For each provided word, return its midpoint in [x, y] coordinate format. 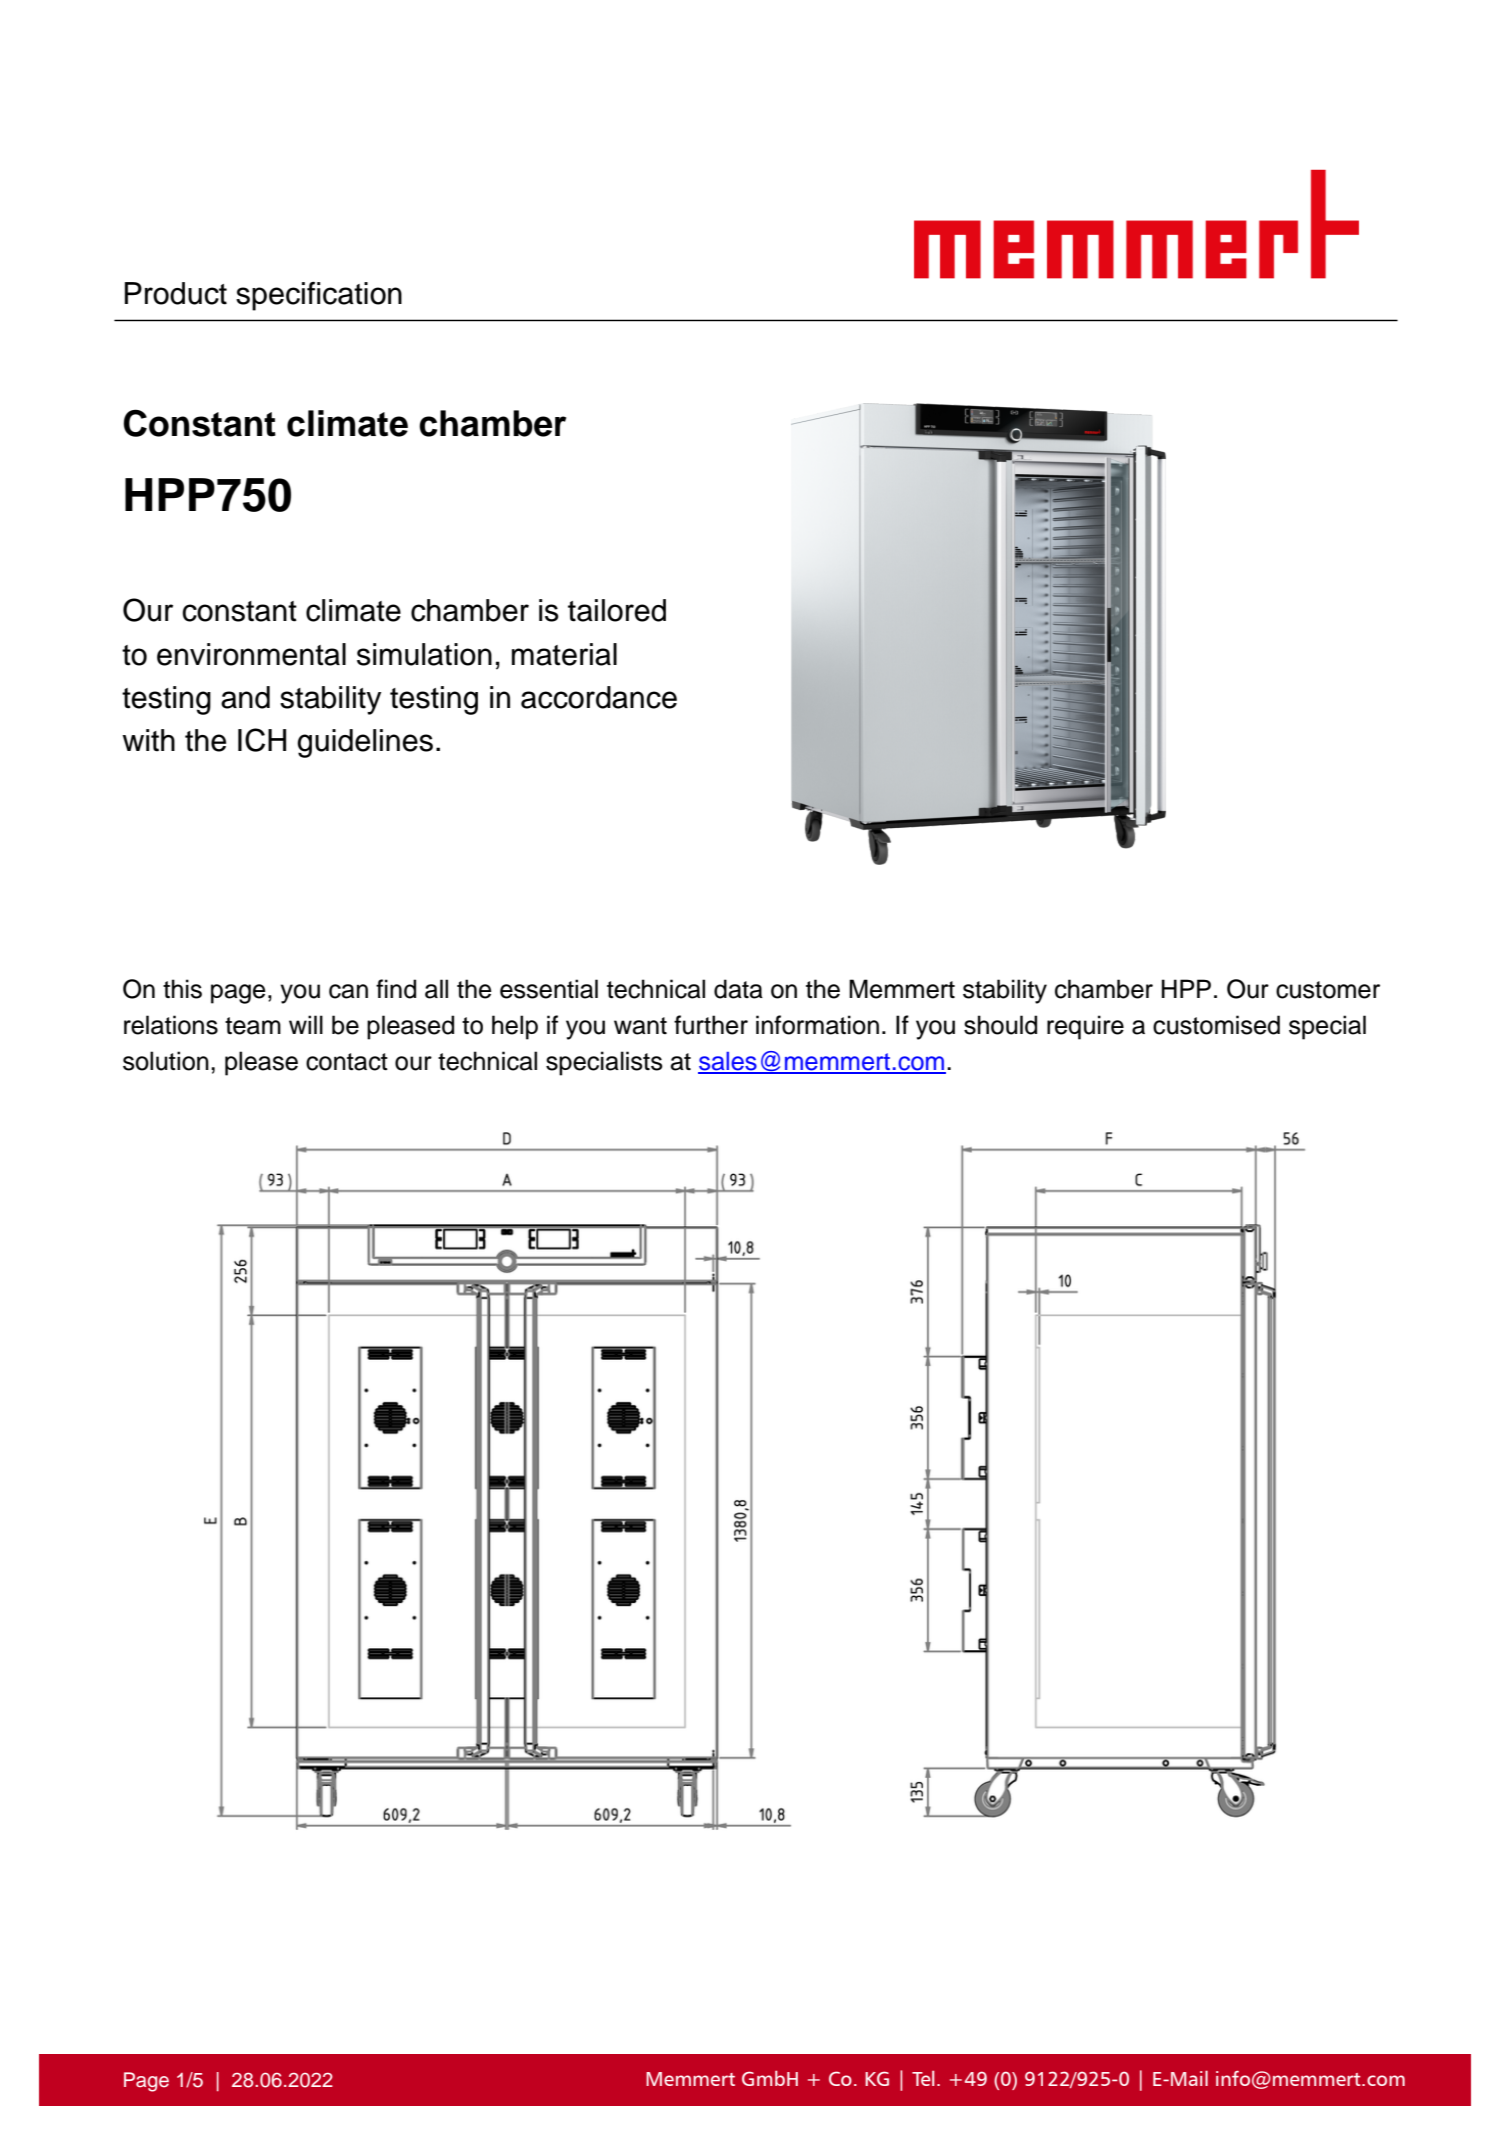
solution [166, 1061]
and [245, 697]
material [564, 654]
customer [1328, 990]
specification [319, 296]
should [1000, 1025]
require [1085, 1027]
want [640, 1026]
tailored [617, 610]
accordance [599, 697]
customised [1216, 1025]
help [515, 1027]
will [306, 1024]
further [711, 1025]
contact [347, 1062]
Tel [923, 2078]
